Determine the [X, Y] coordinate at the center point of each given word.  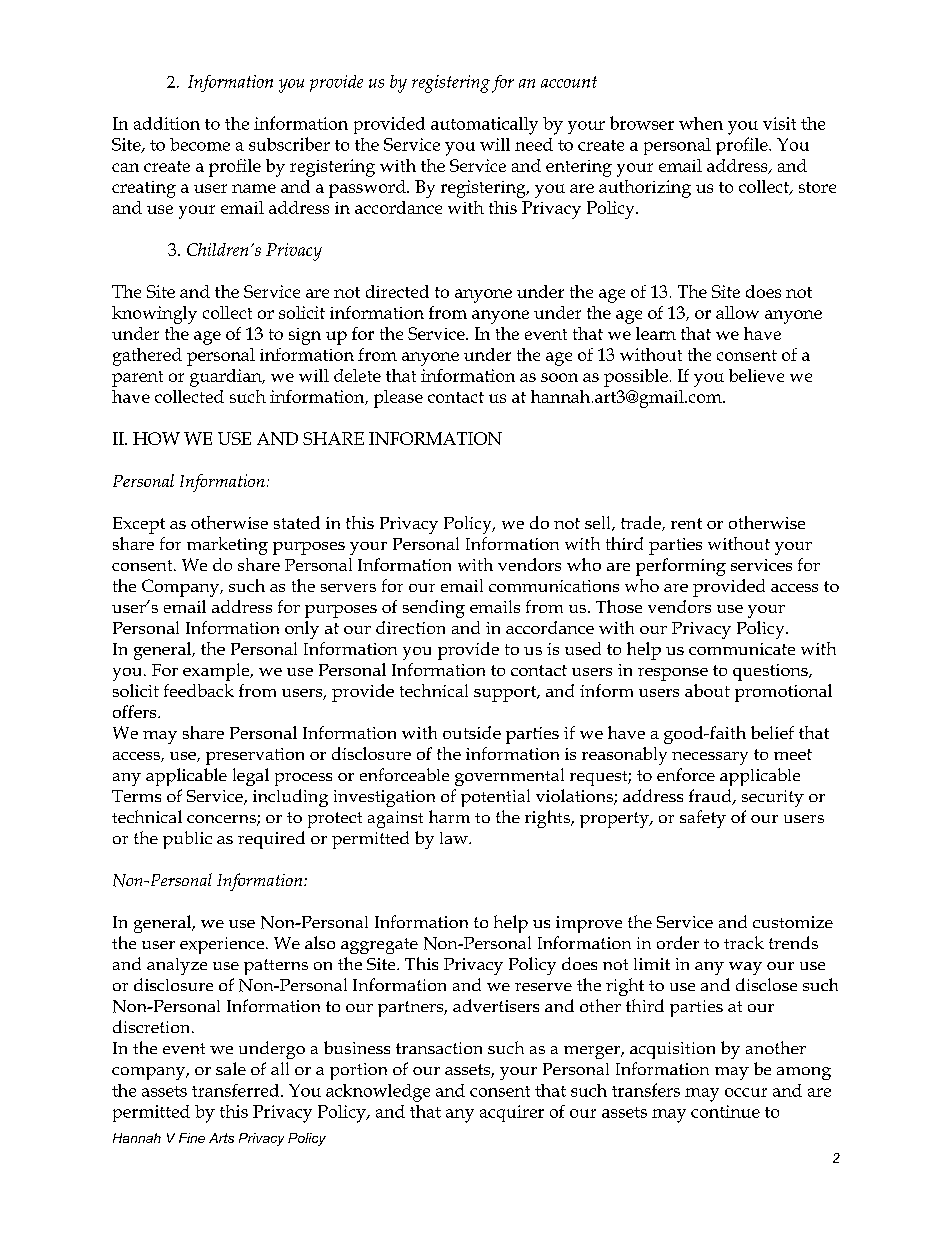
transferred [237, 1090]
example [217, 672]
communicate [742, 649]
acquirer [512, 1113]
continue [725, 1111]
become [200, 144]
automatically [484, 126]
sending [434, 609]
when [701, 123]
